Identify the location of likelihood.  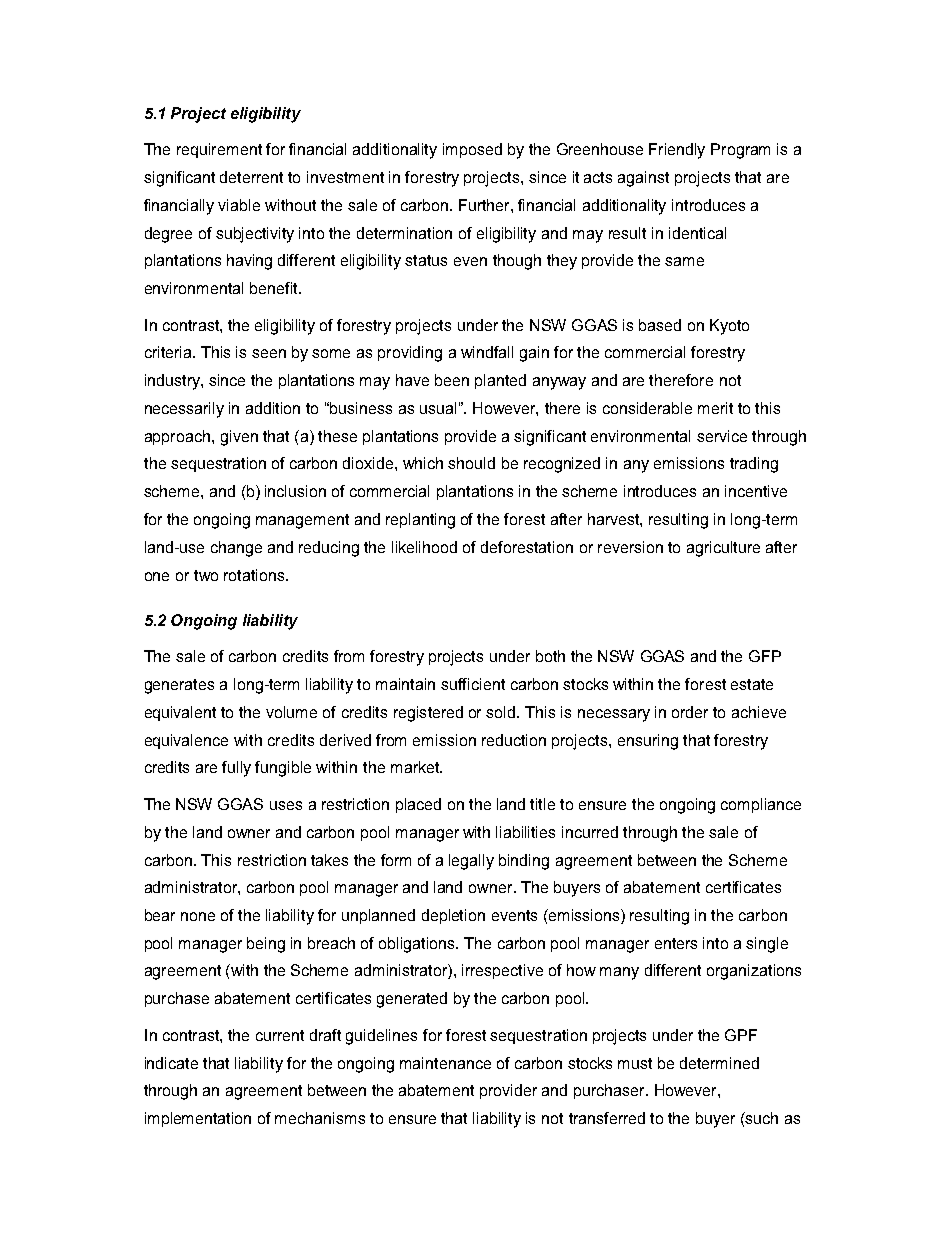
(424, 547).
